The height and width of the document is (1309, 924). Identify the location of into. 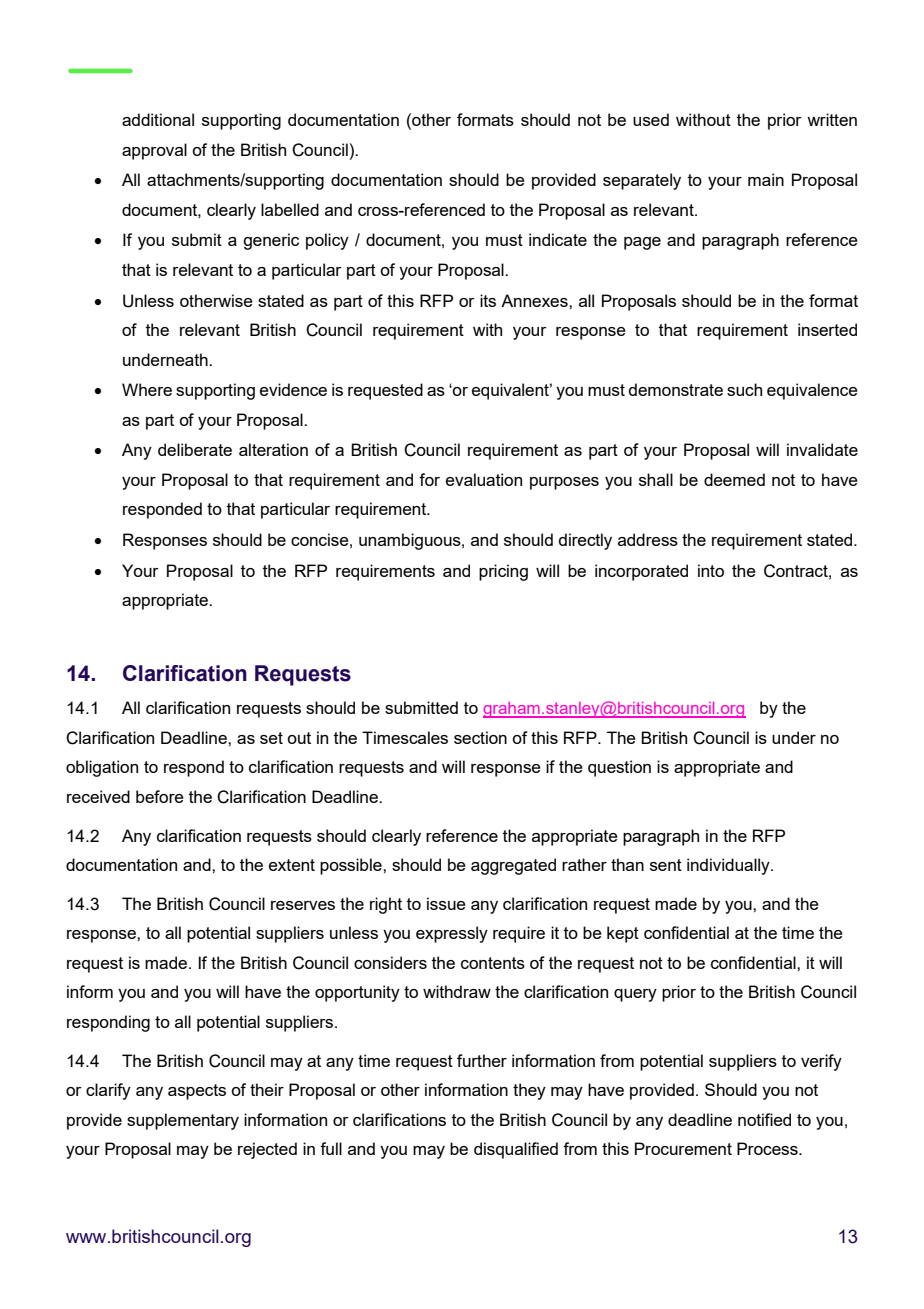
(711, 570).
